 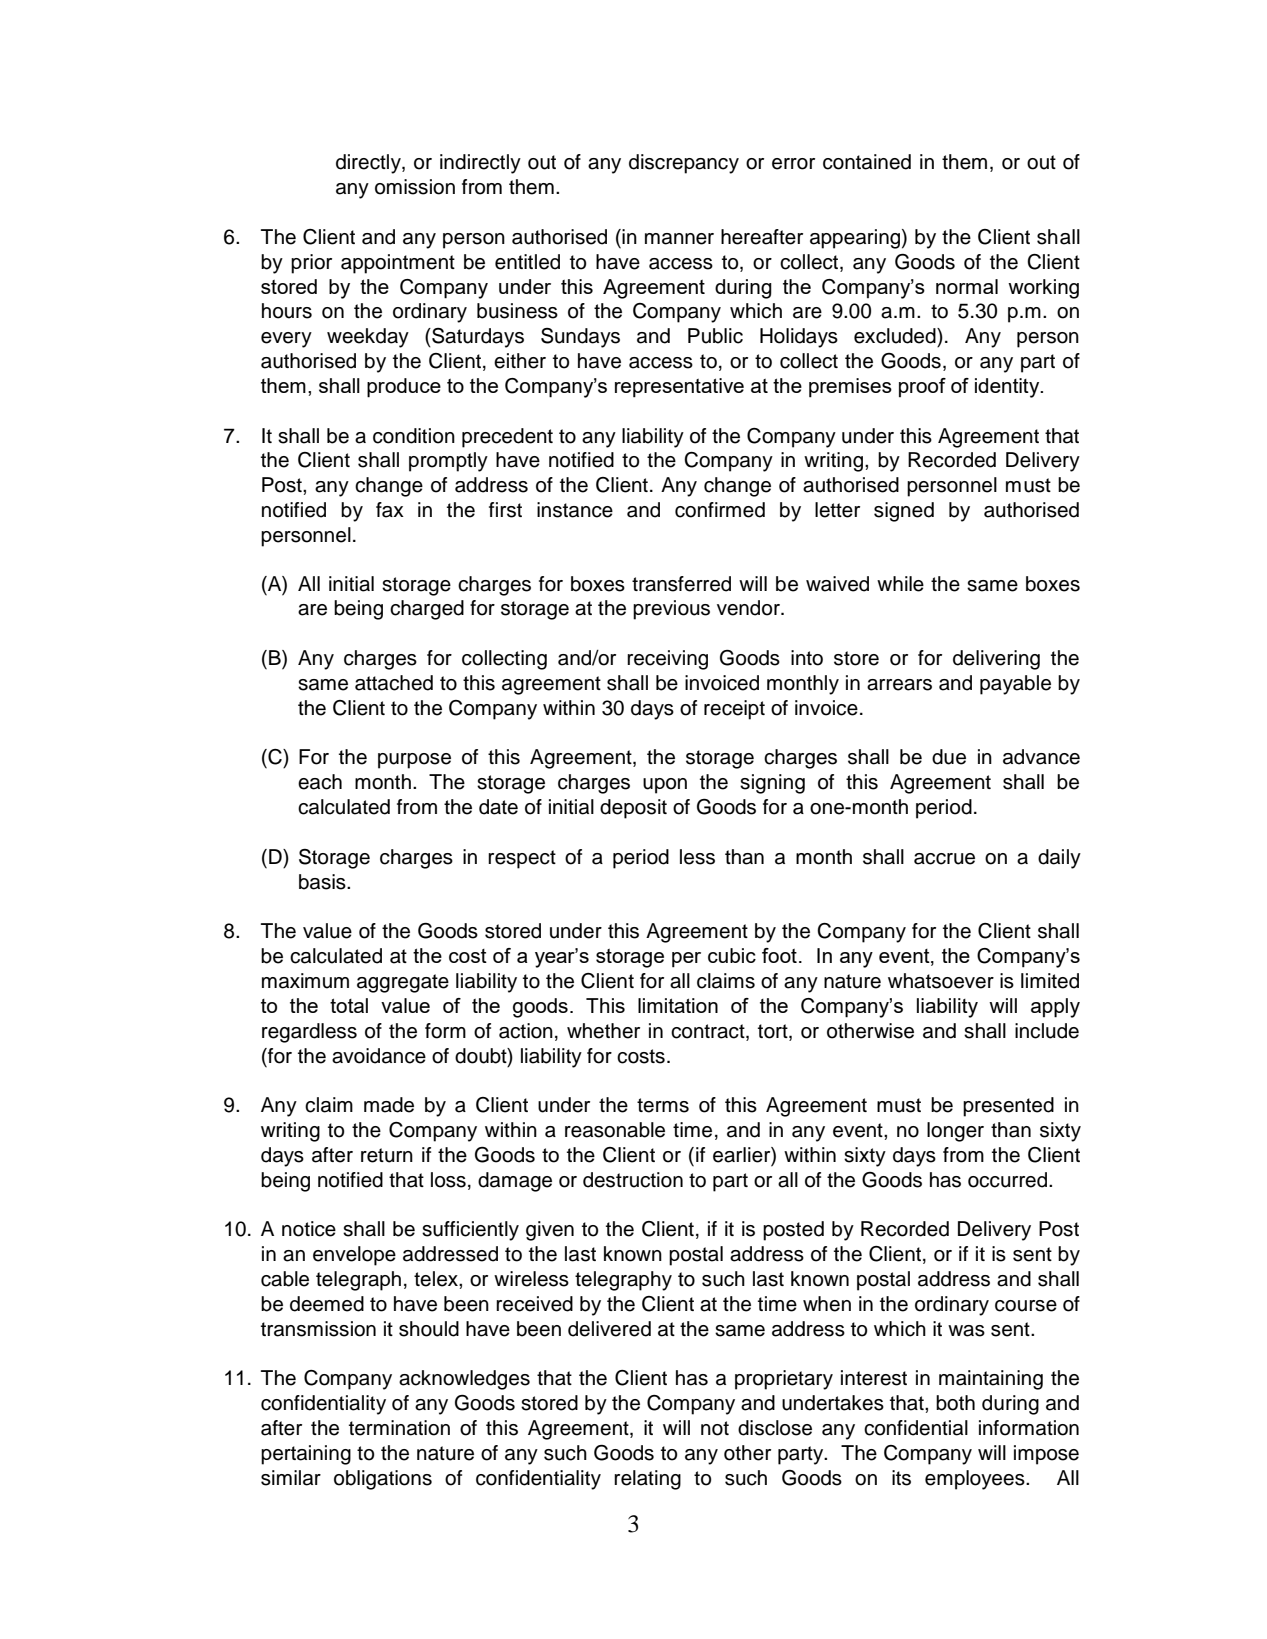 I want to click on accrue, so click(x=944, y=859).
